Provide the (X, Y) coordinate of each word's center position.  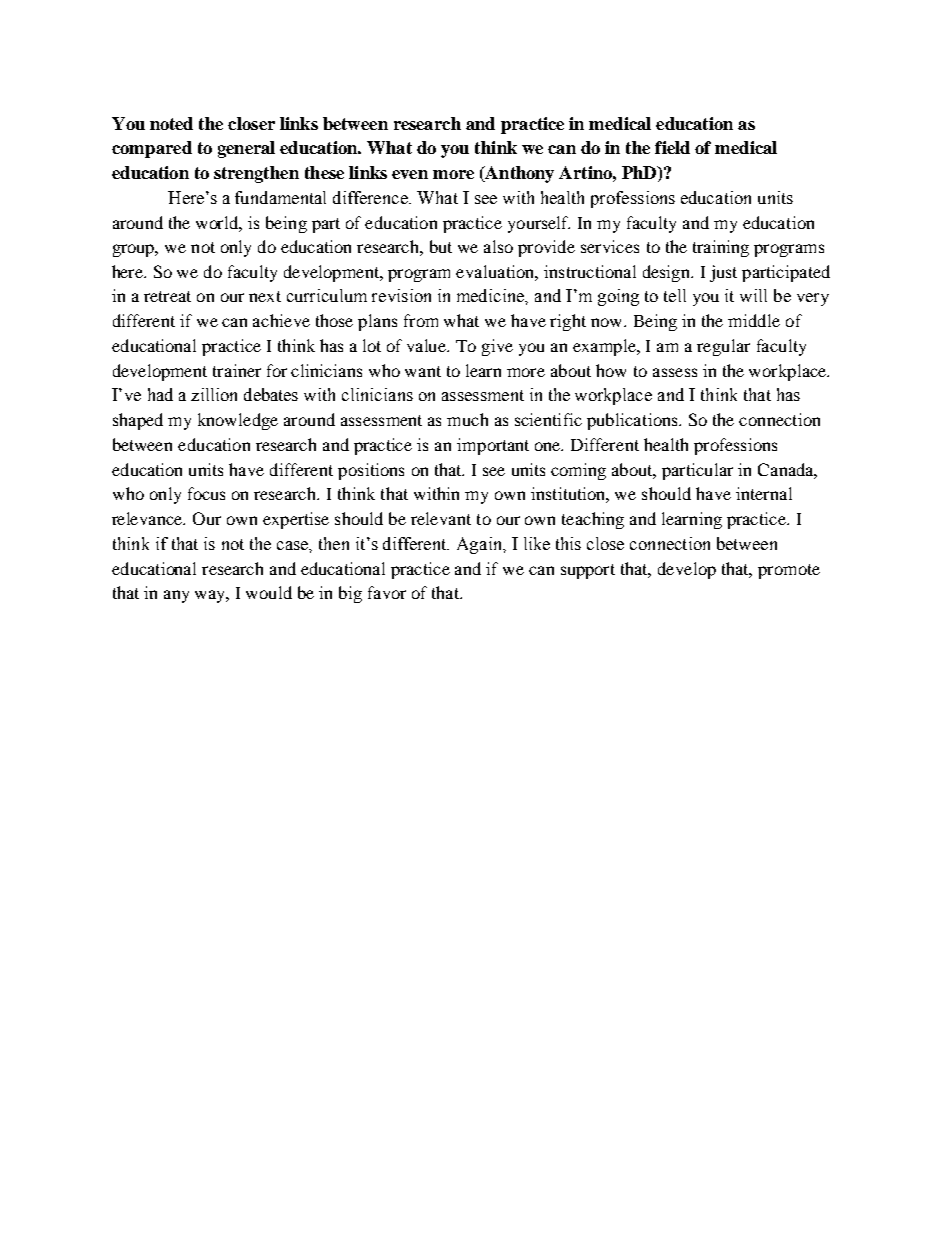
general (246, 149)
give (497, 347)
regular (723, 347)
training (721, 248)
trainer (237, 370)
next (265, 296)
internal (764, 493)
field (672, 147)
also (498, 246)
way (212, 596)
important (493, 446)
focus (206, 493)
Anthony (518, 174)
